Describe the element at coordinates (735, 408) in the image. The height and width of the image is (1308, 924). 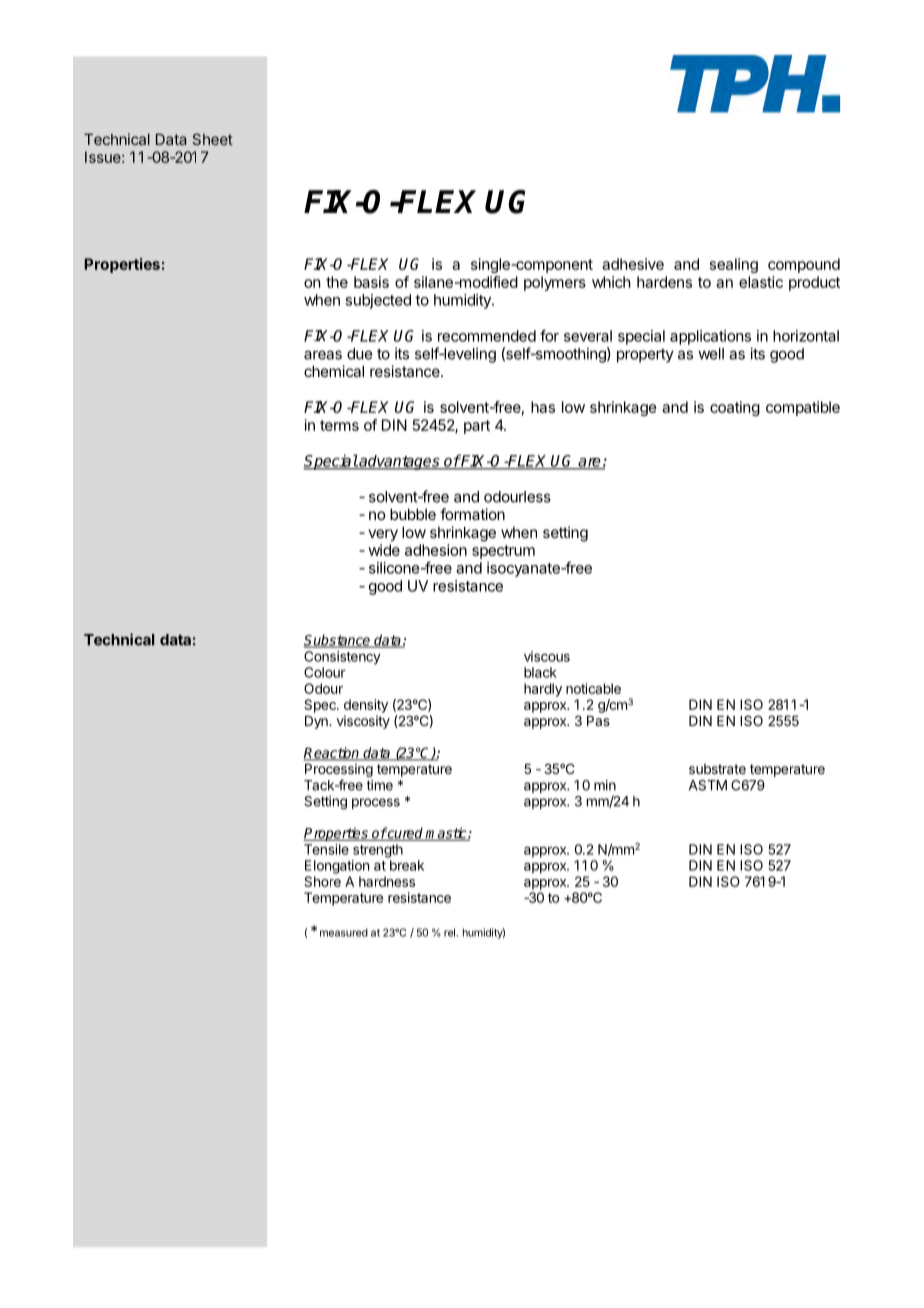
I see `coating` at that location.
